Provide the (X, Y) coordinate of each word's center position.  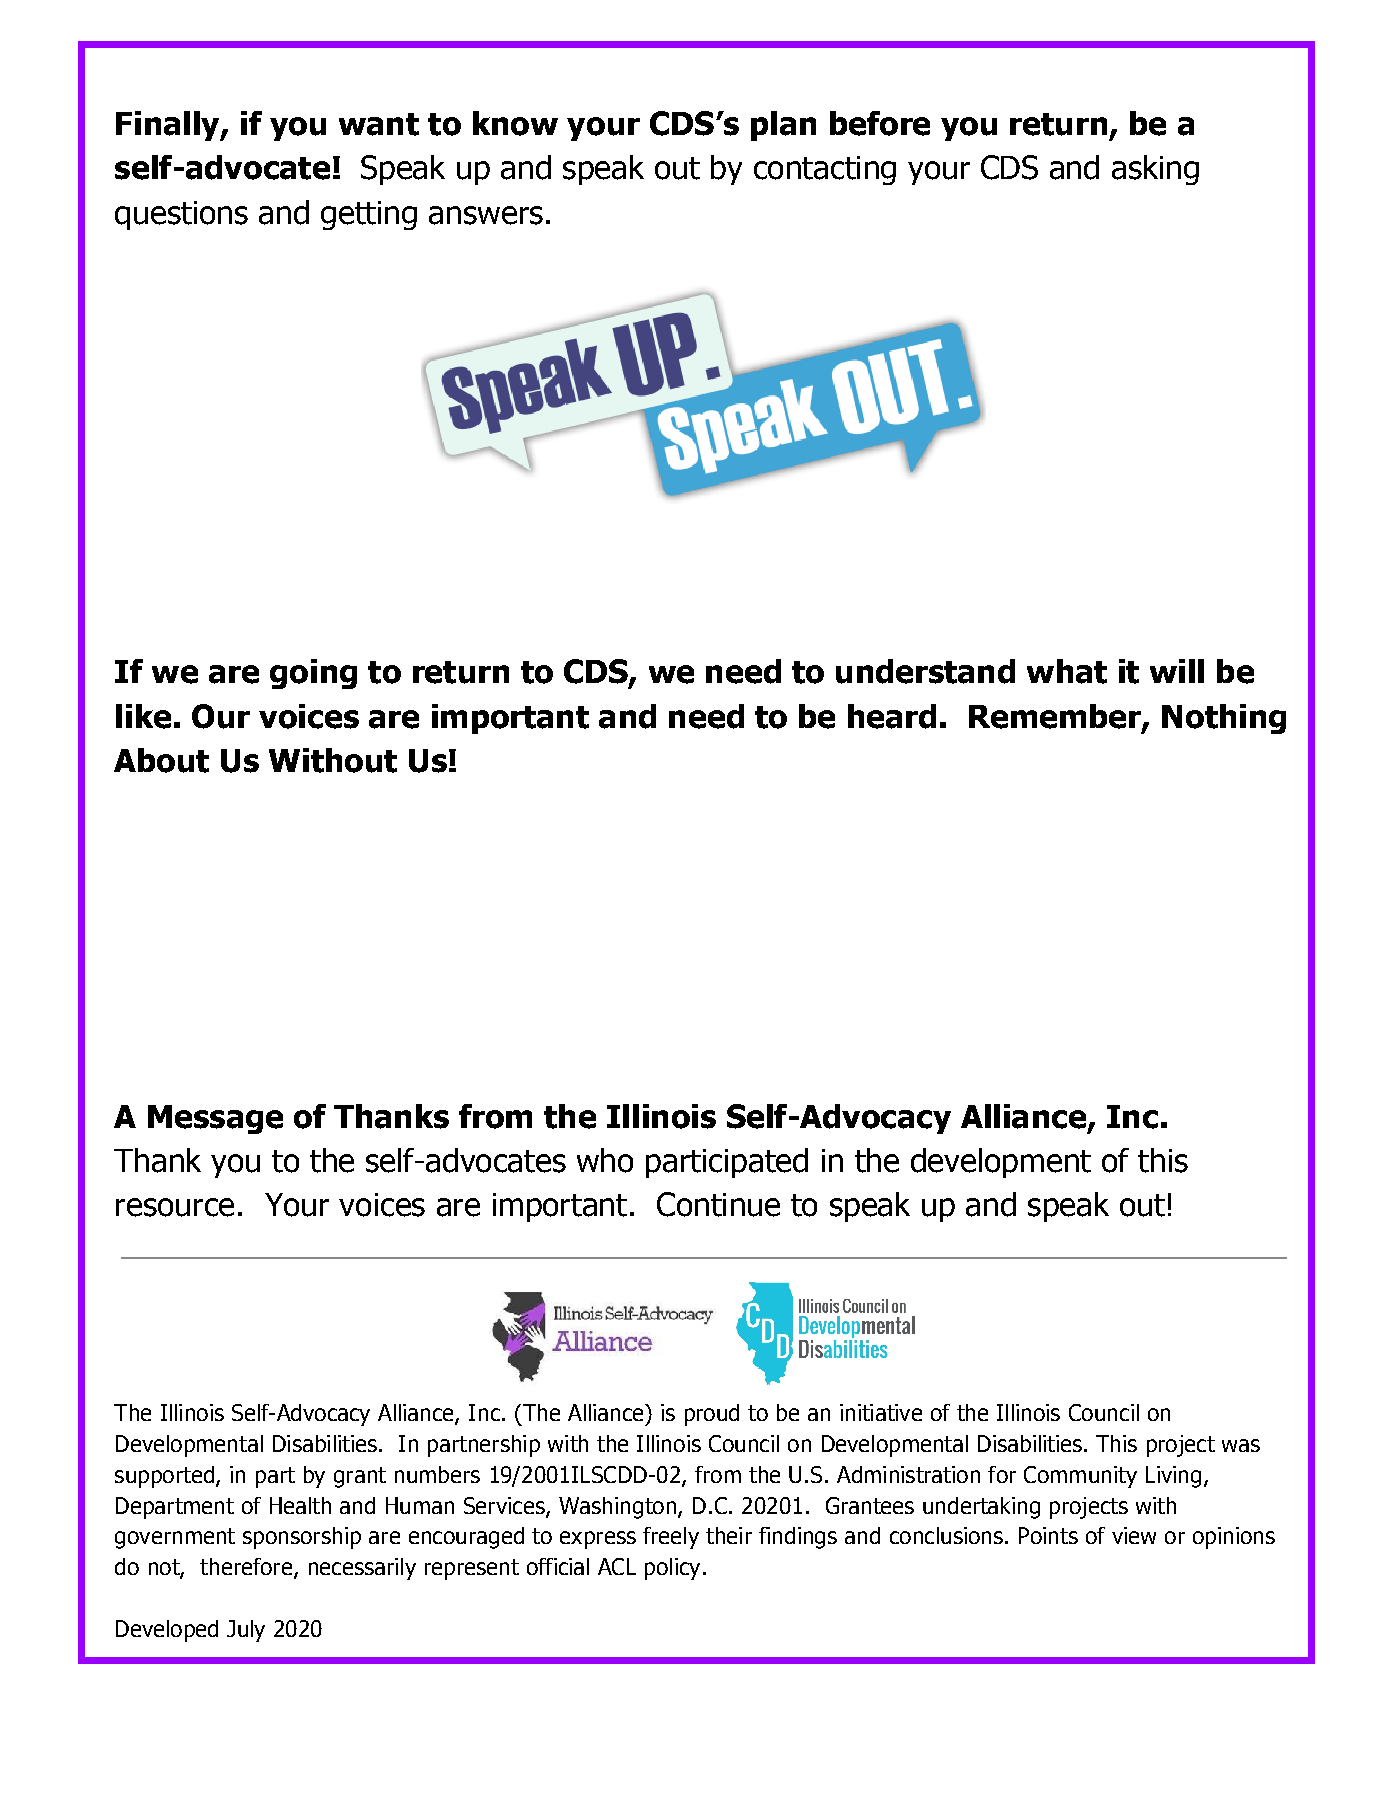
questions (181, 215)
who (605, 1160)
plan (783, 126)
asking (1155, 170)
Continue (718, 1204)
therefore (246, 1566)
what (1067, 671)
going (313, 674)
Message (215, 1119)
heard (892, 716)
